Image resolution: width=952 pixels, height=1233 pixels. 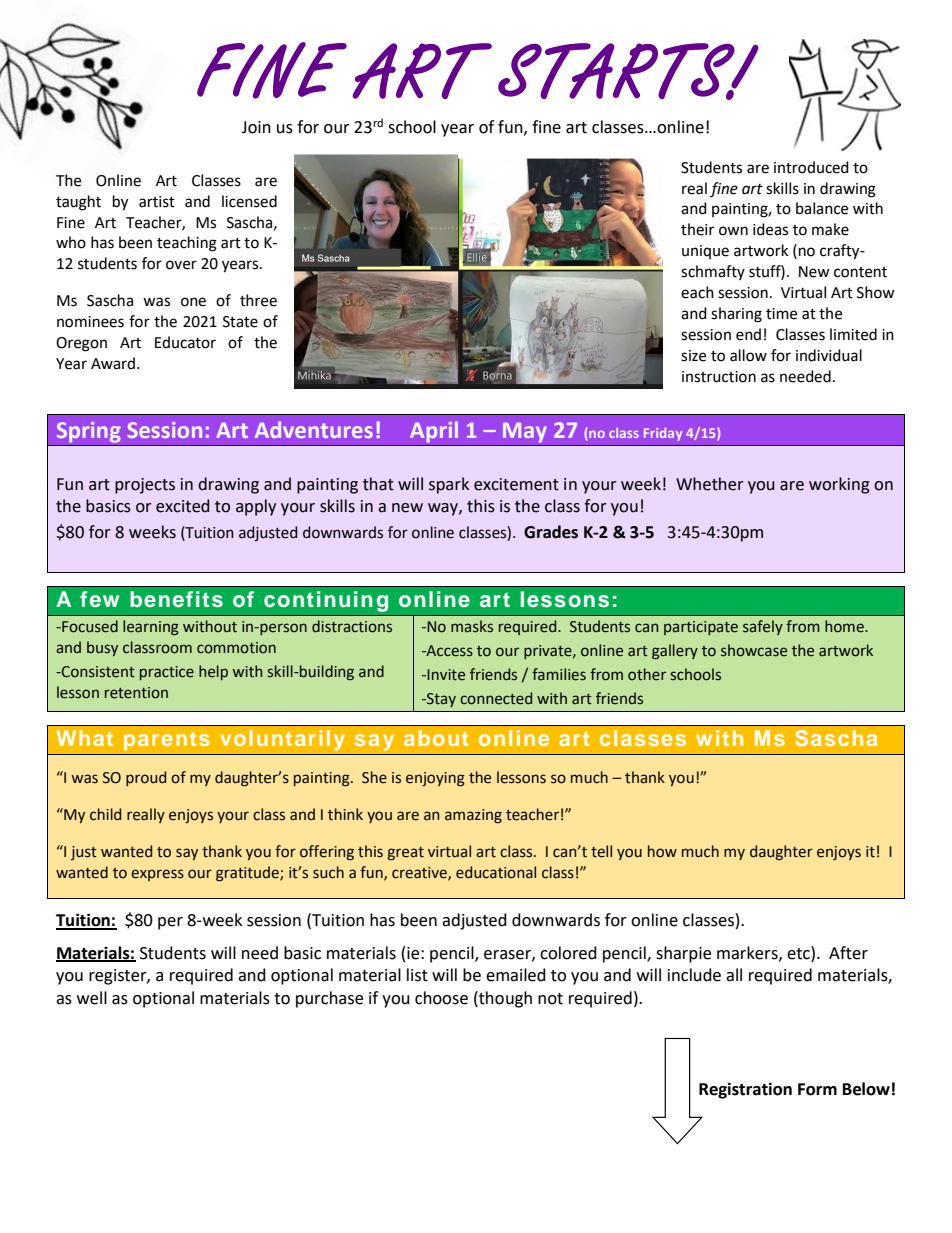 I want to click on spark, so click(x=449, y=485).
